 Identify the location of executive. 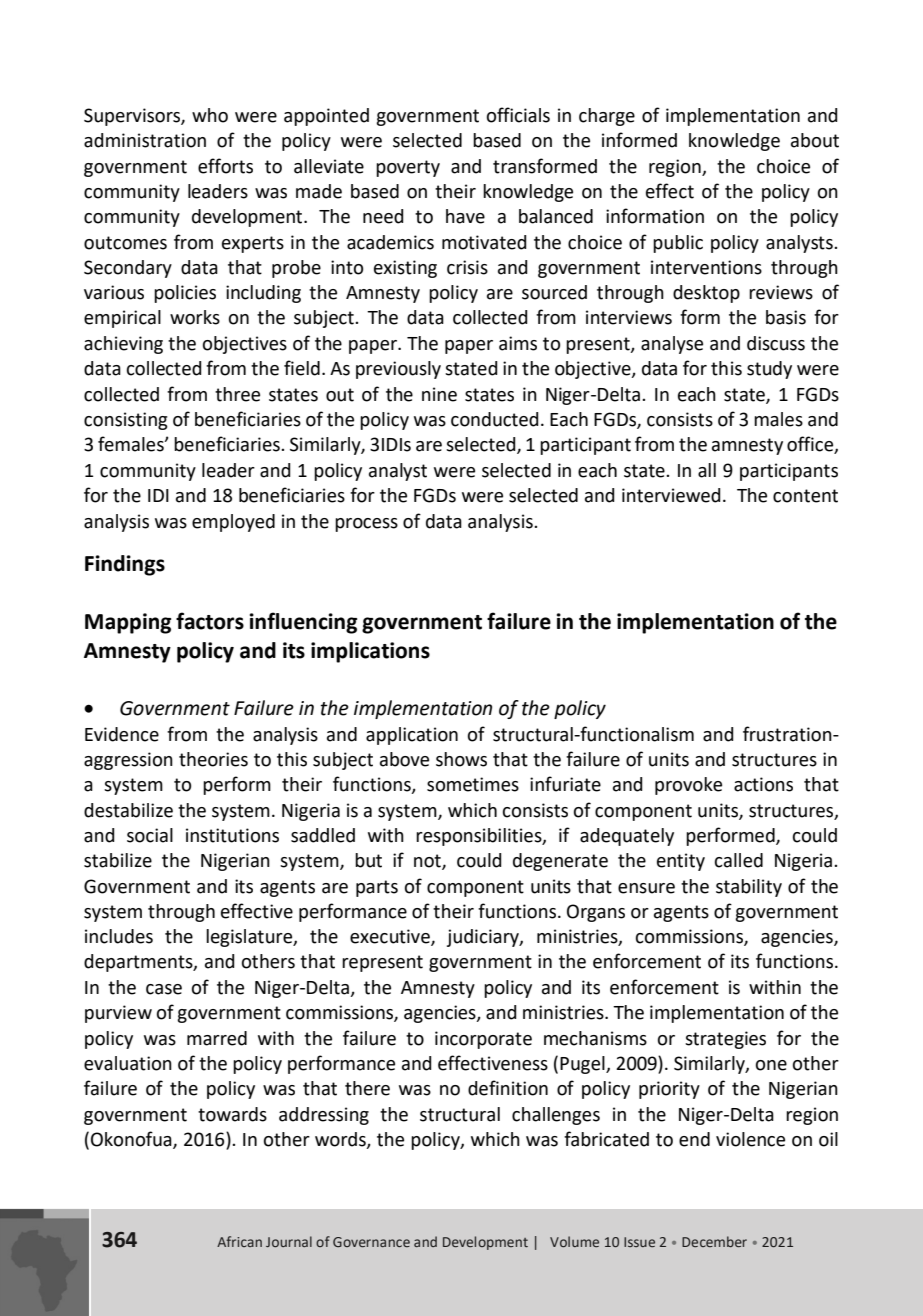
(391, 937).
